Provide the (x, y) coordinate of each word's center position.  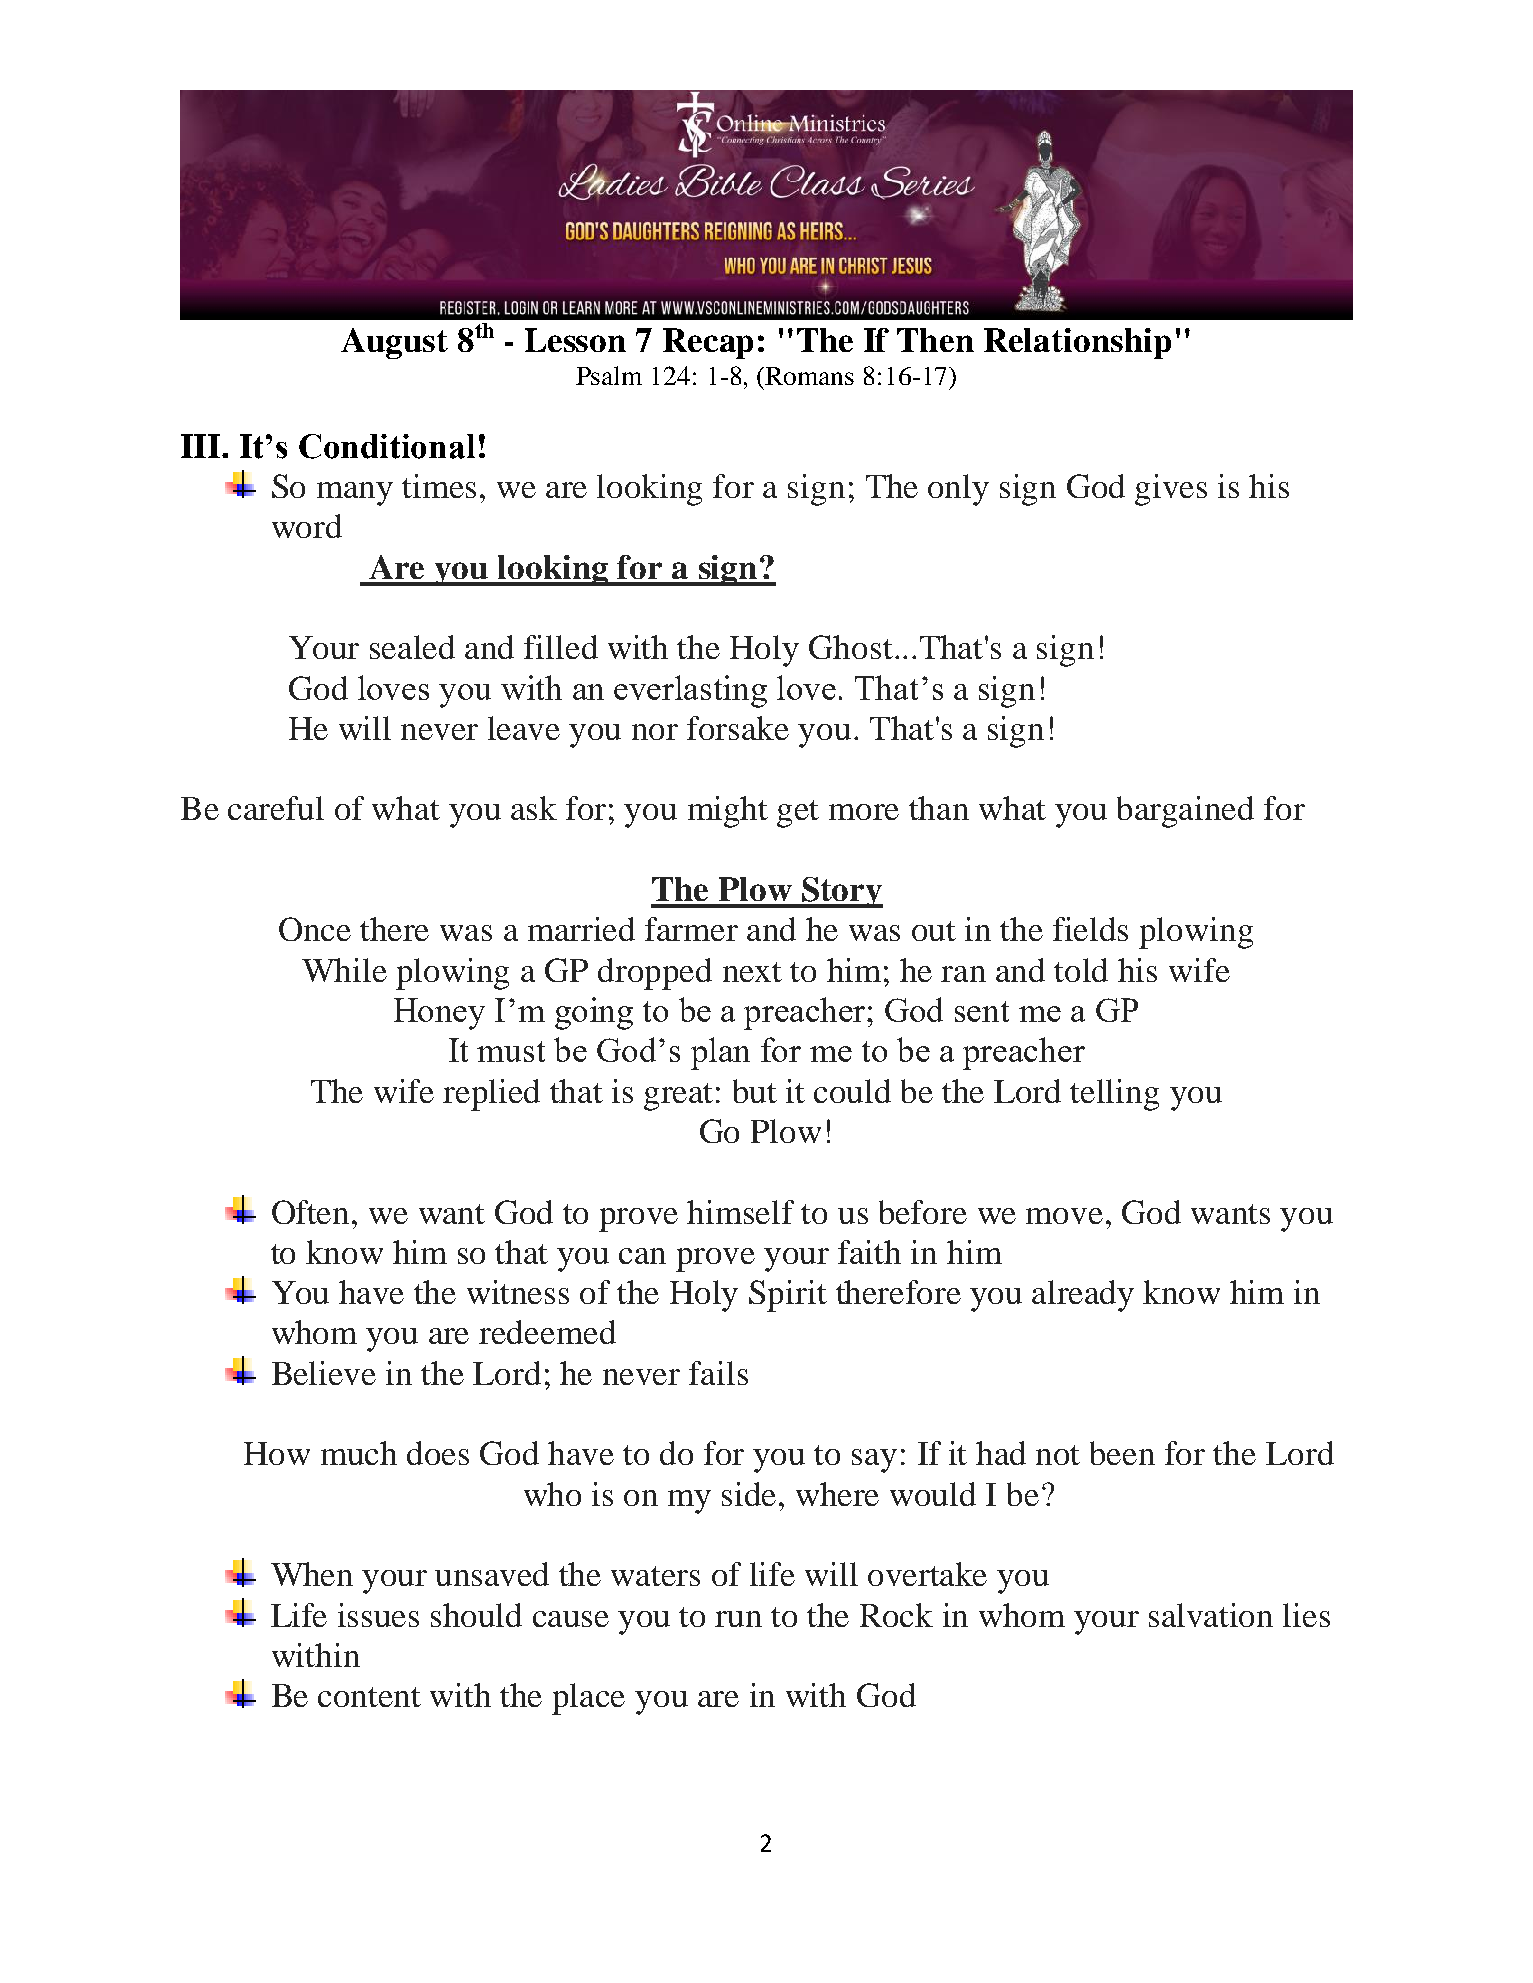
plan (720, 1053)
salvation (1211, 1615)
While (344, 970)
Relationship (1077, 343)
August (394, 343)
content (369, 1697)
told (1081, 970)
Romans (808, 376)
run (738, 1619)
